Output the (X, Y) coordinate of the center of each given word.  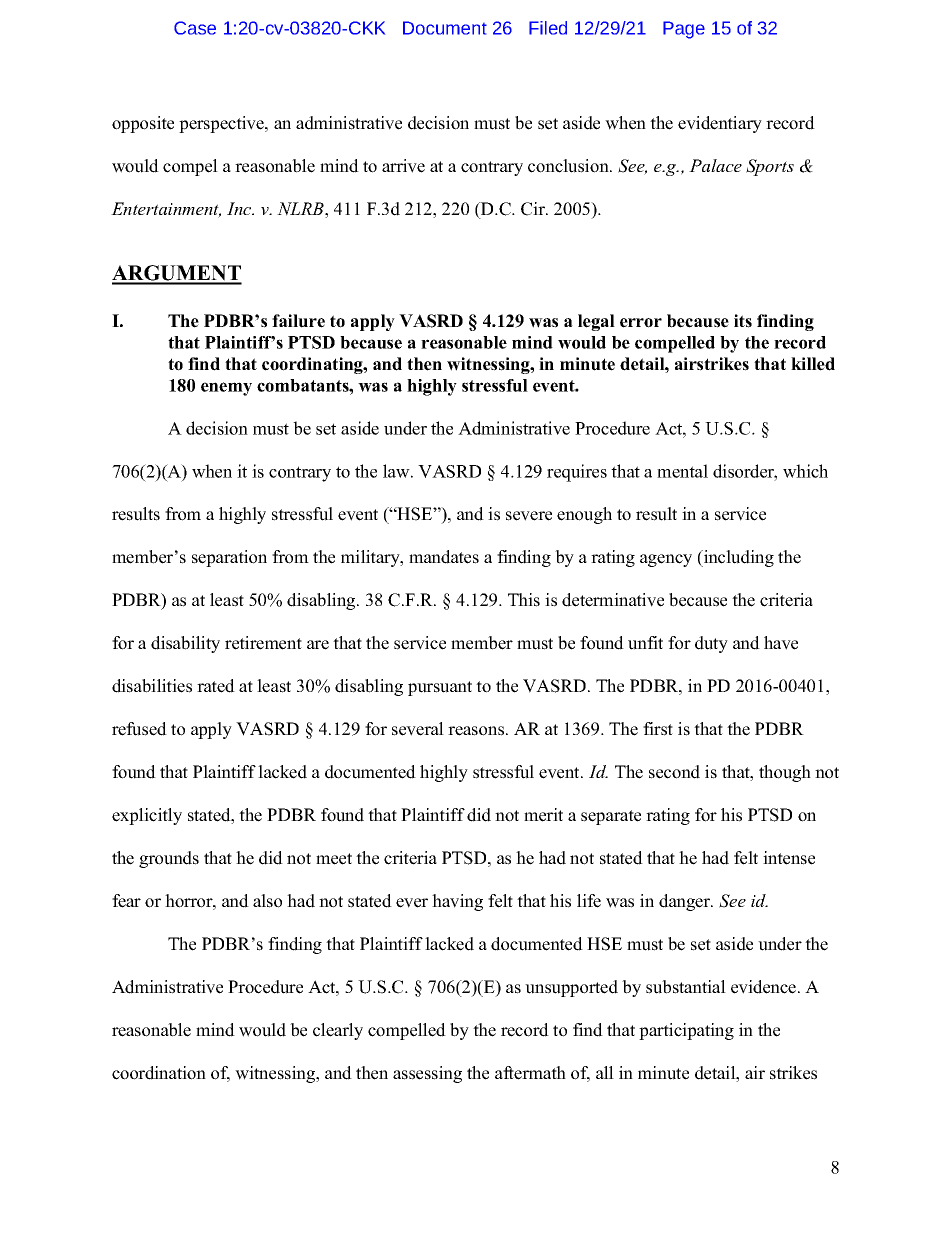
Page (684, 30)
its (743, 321)
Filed (548, 28)
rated (216, 686)
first (658, 729)
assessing (427, 1074)
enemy (226, 389)
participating (686, 1031)
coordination (159, 1073)
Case (195, 28)
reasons (477, 731)
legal (596, 322)
